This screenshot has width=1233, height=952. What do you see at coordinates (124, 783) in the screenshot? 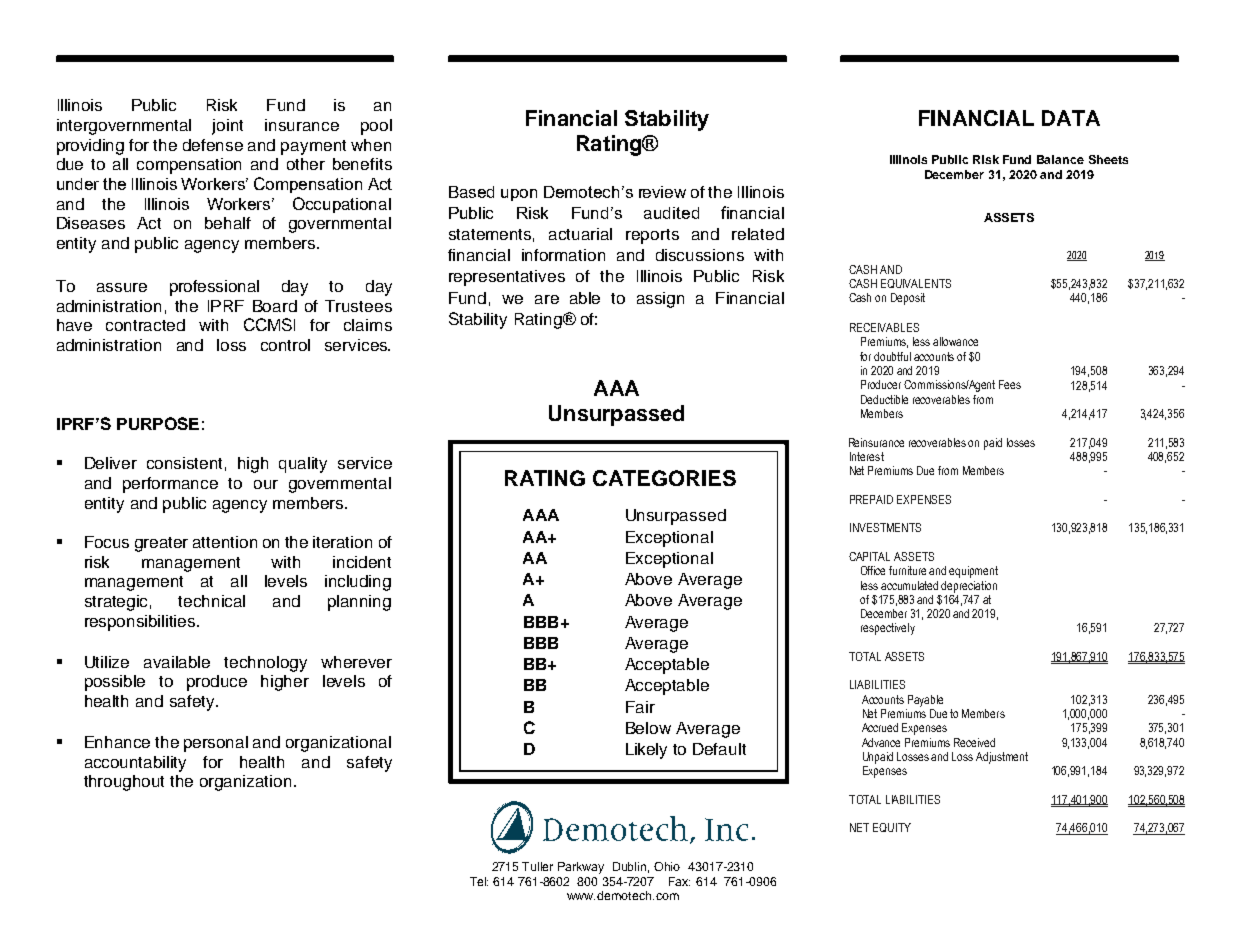
I see `throughout` at bounding box center [124, 783].
